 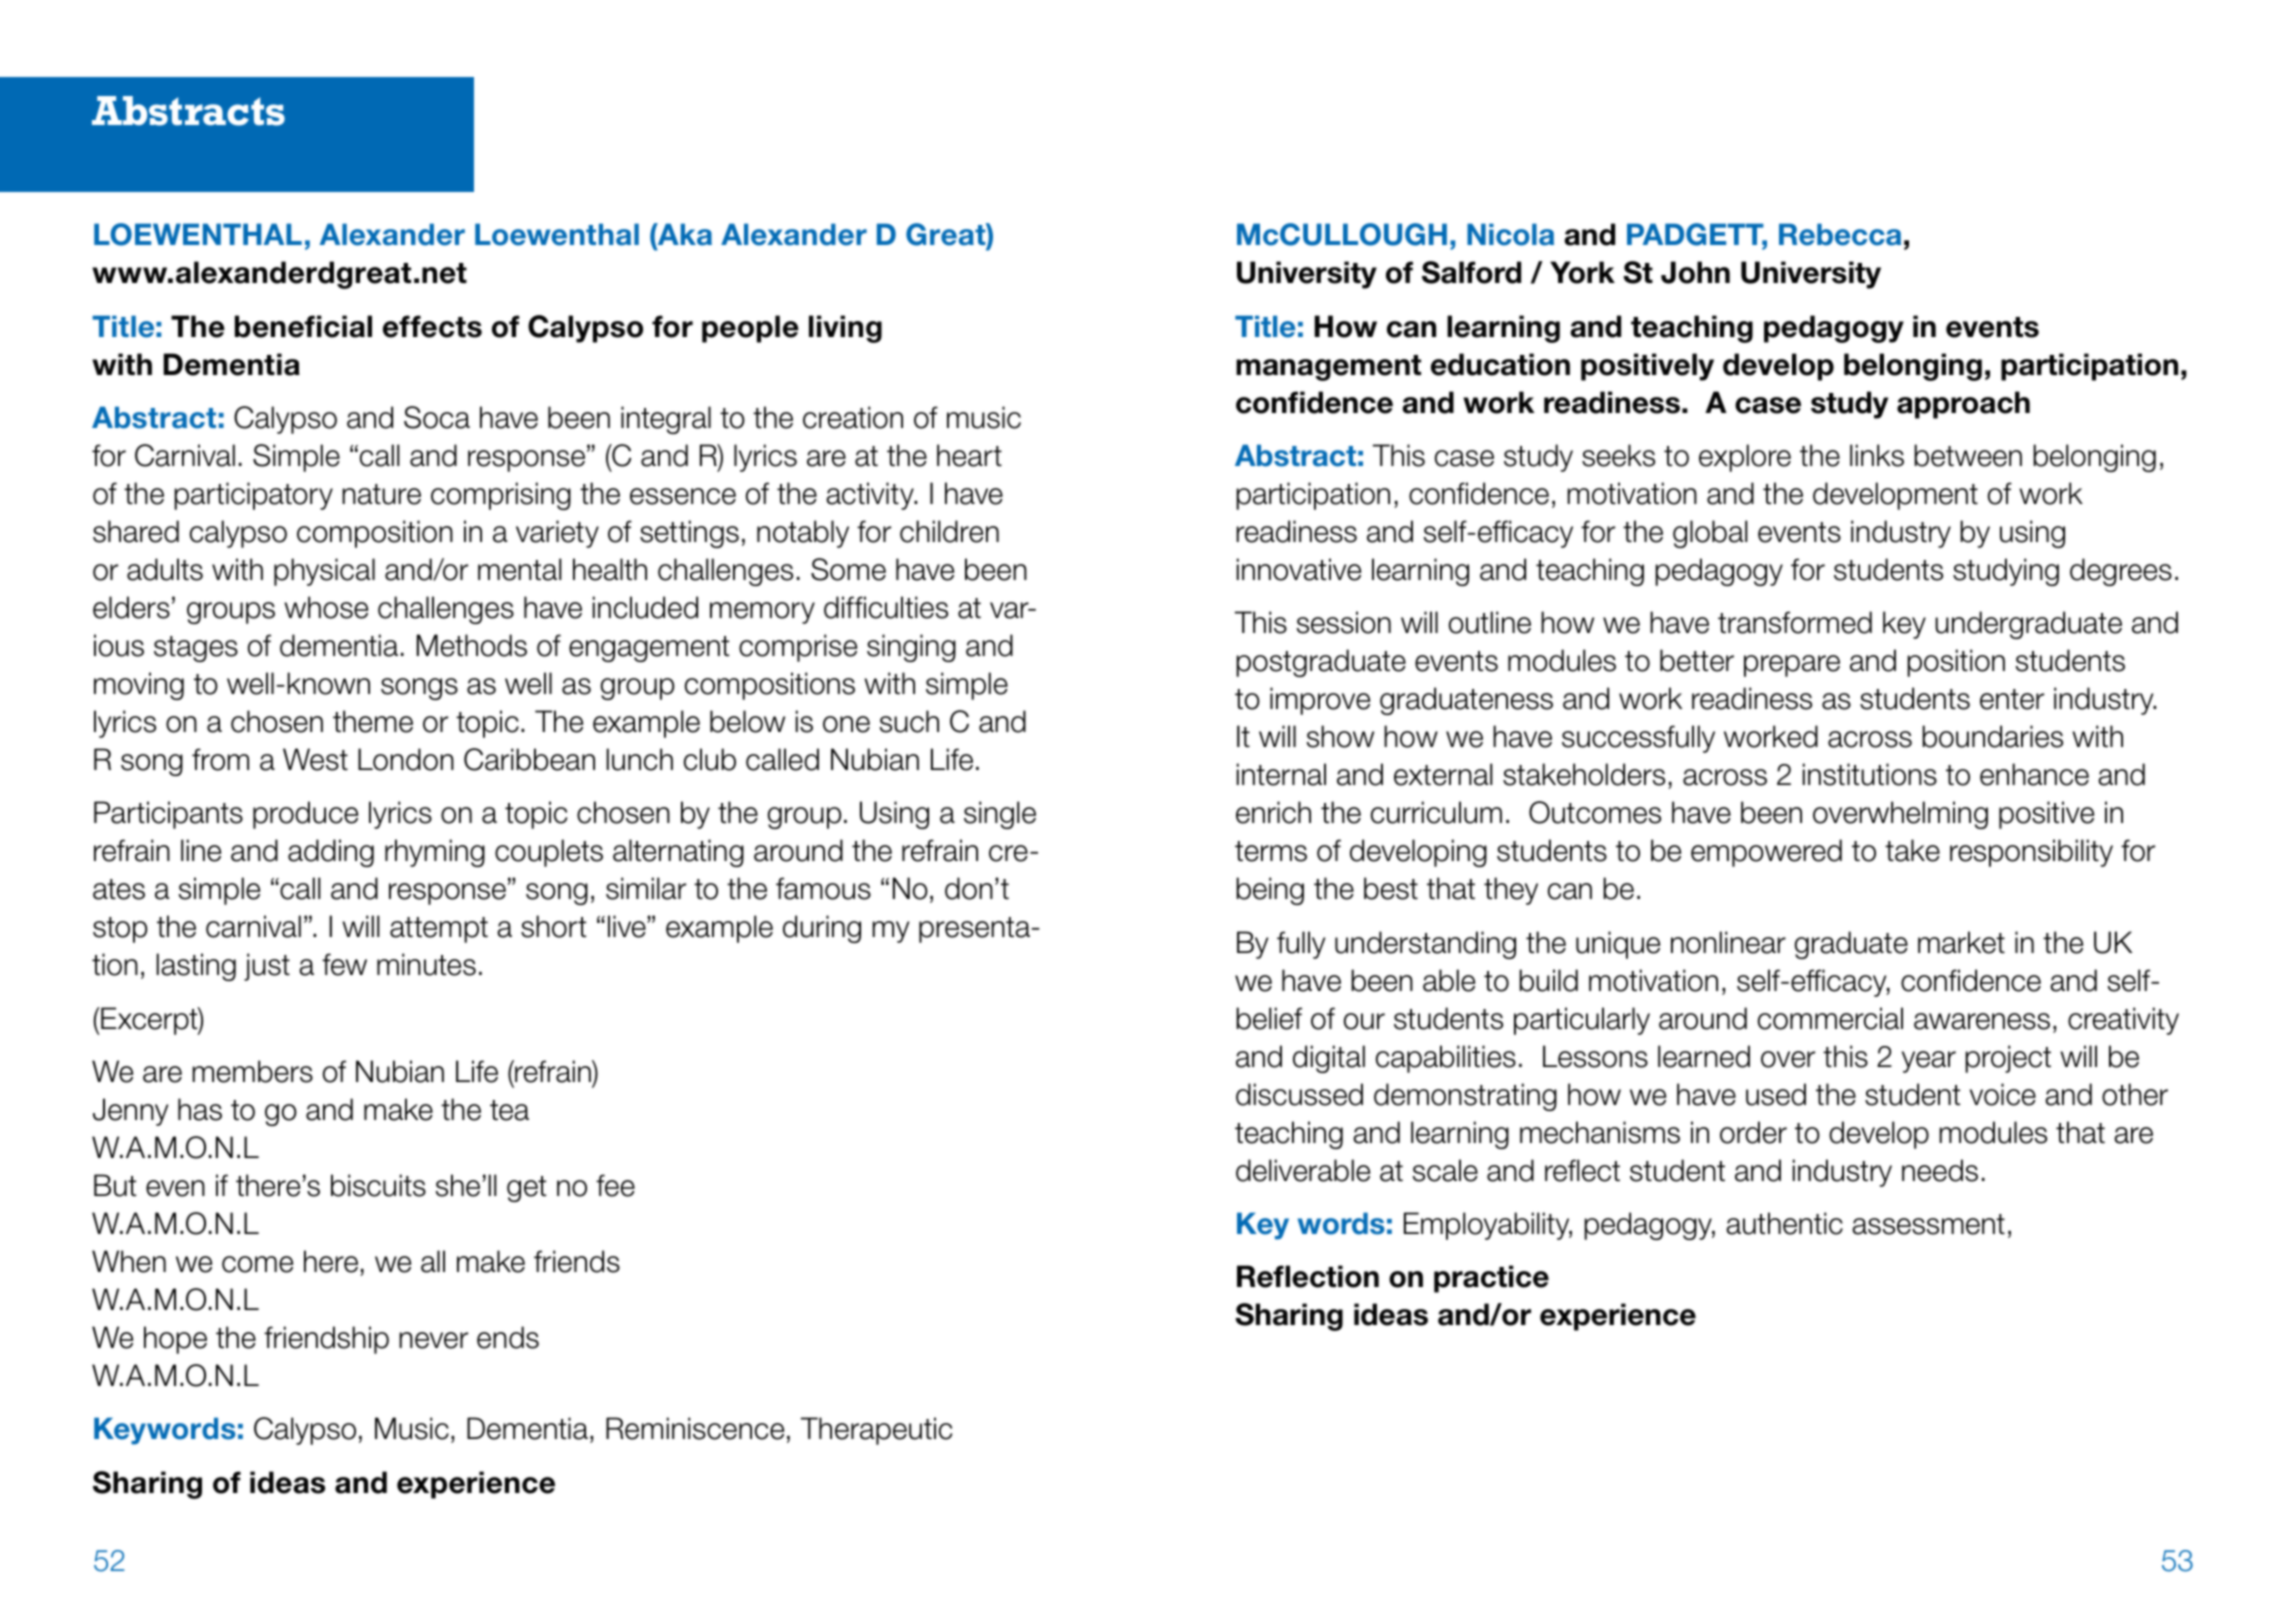 I want to click on empowered, so click(x=1766, y=853).
